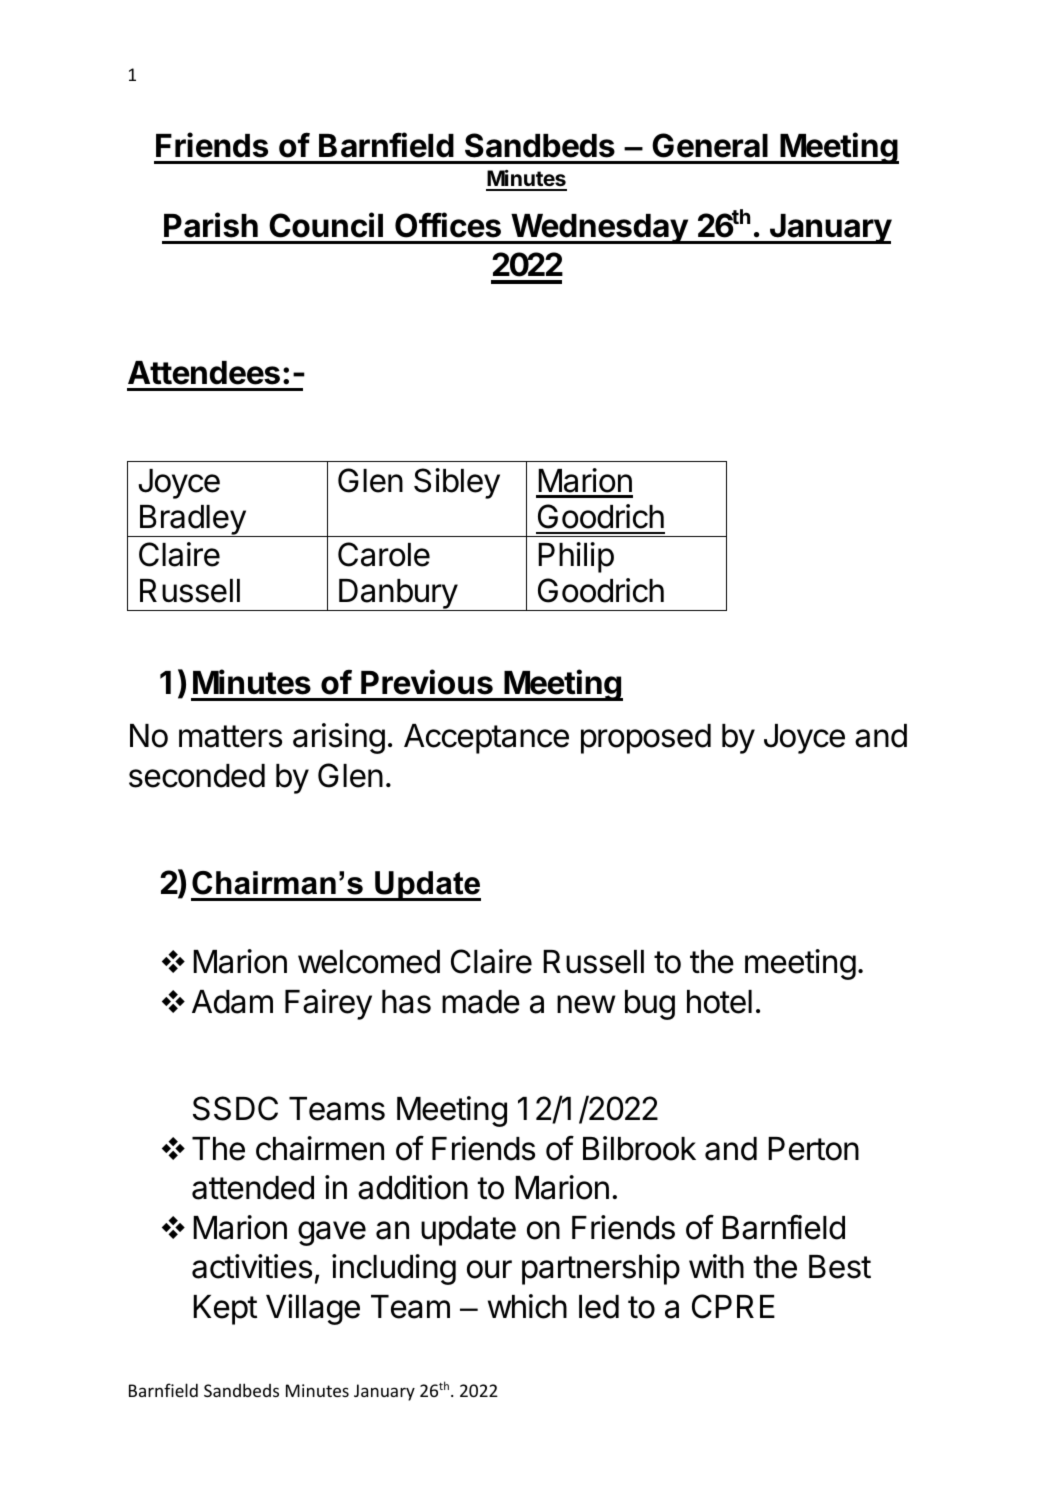 The height and width of the screenshot is (1489, 1053). I want to click on hotel, so click(719, 1002).
